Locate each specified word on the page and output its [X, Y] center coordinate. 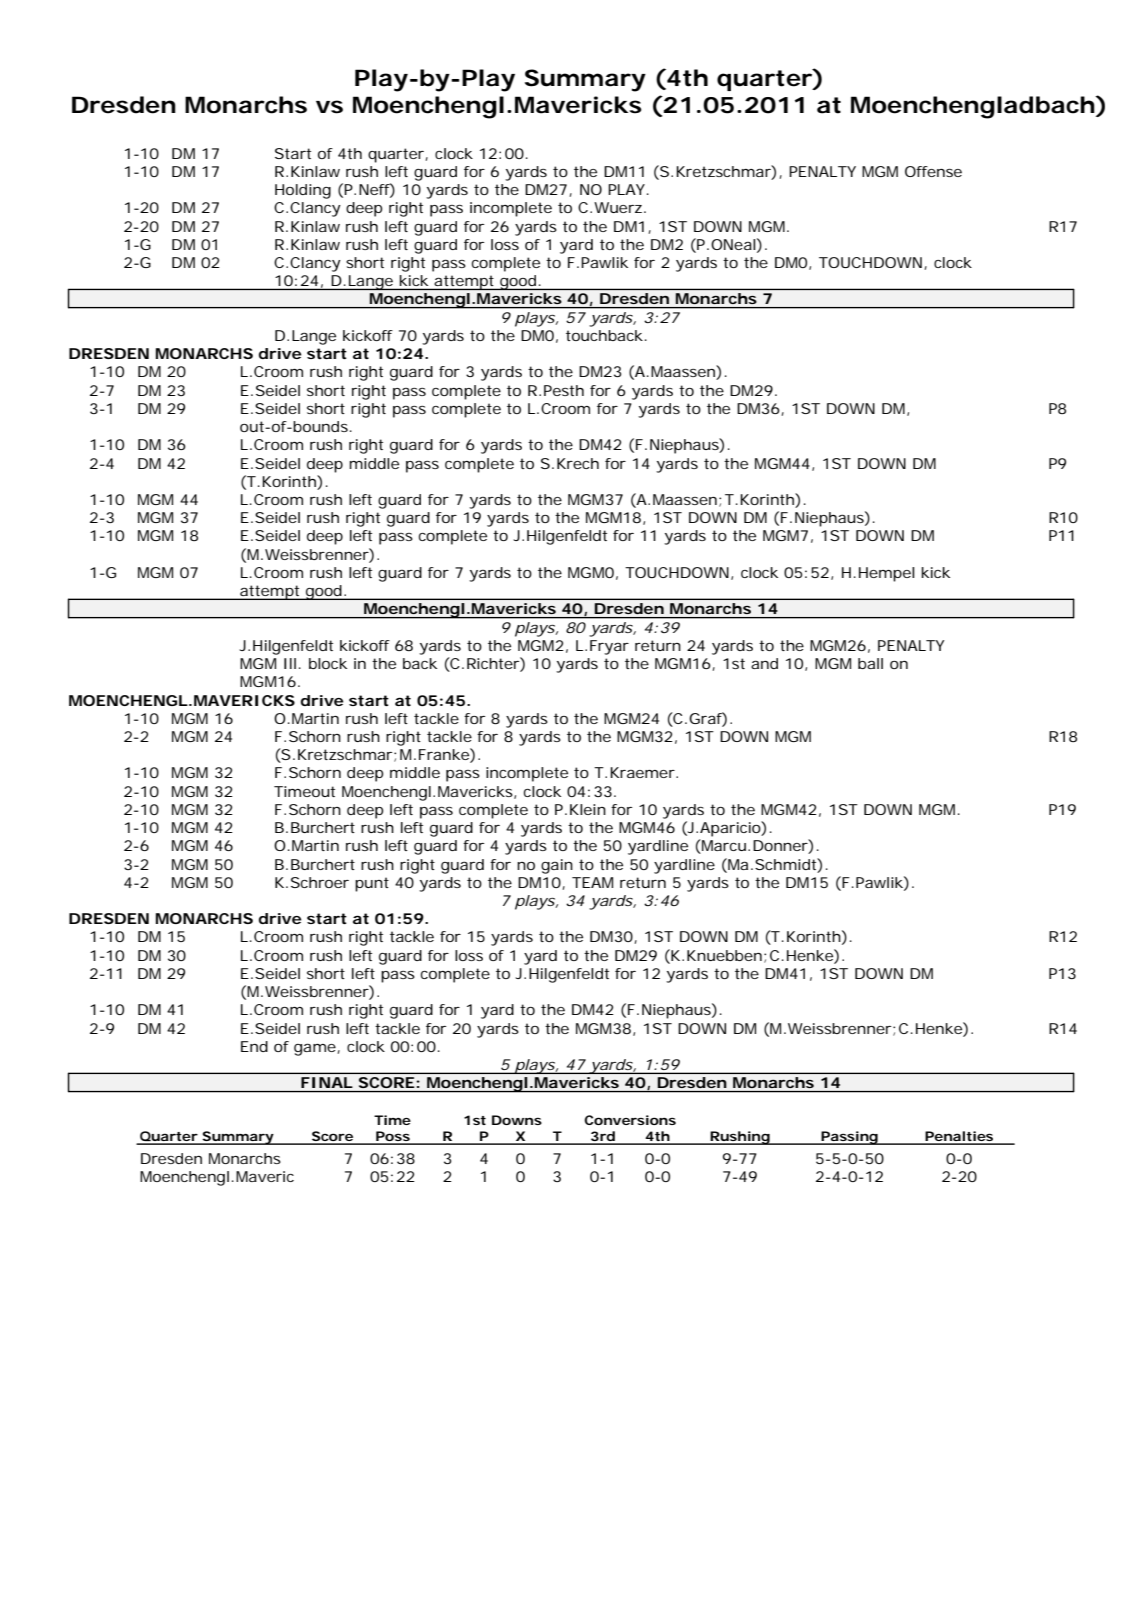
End [254, 1046]
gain [557, 866]
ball [870, 663]
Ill [290, 663]
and [764, 663]
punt [372, 884]
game [316, 1049]
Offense [933, 171]
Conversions [630, 1120]
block [328, 663]
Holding [303, 191]
